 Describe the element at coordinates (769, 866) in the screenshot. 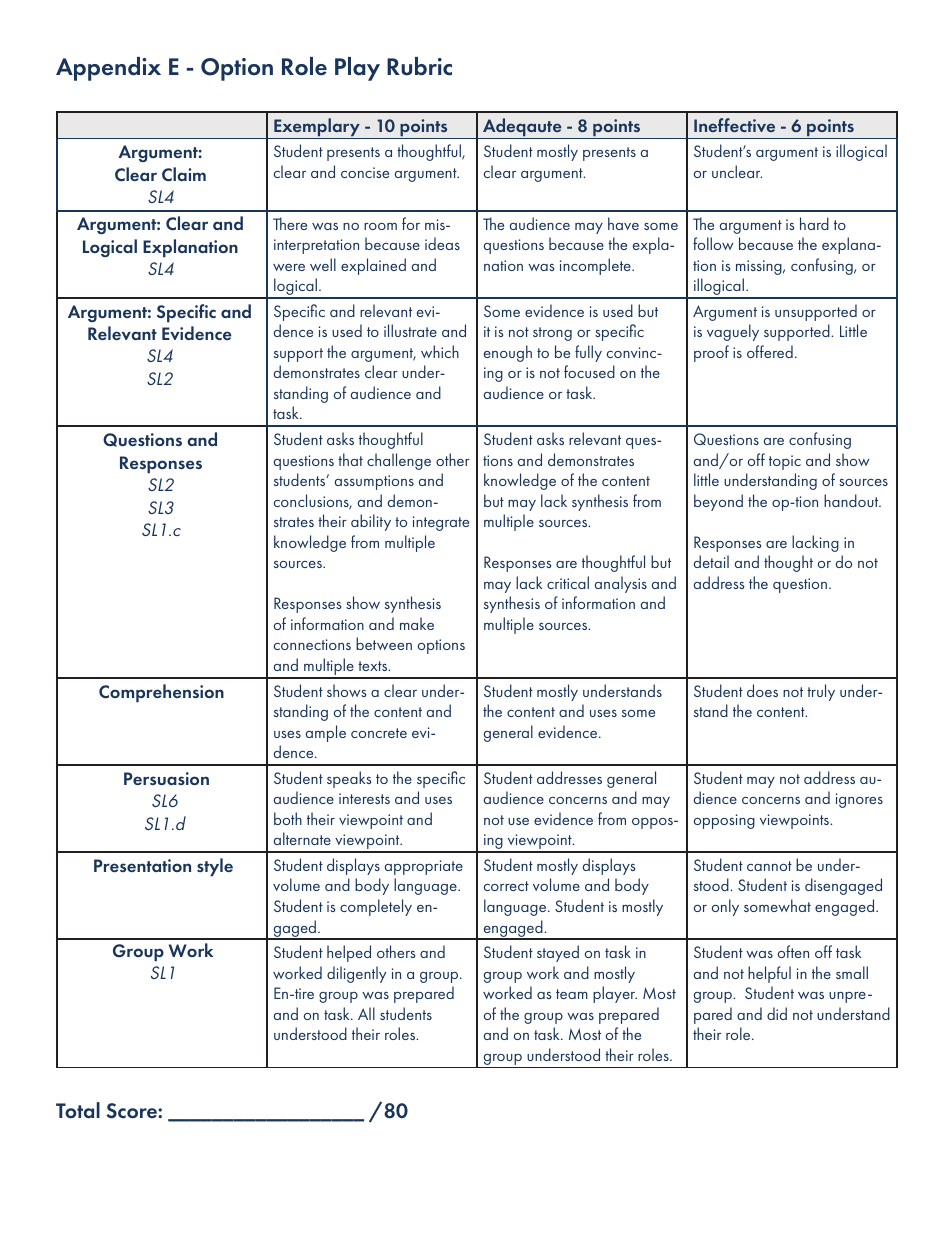

I see `cannot` at that location.
